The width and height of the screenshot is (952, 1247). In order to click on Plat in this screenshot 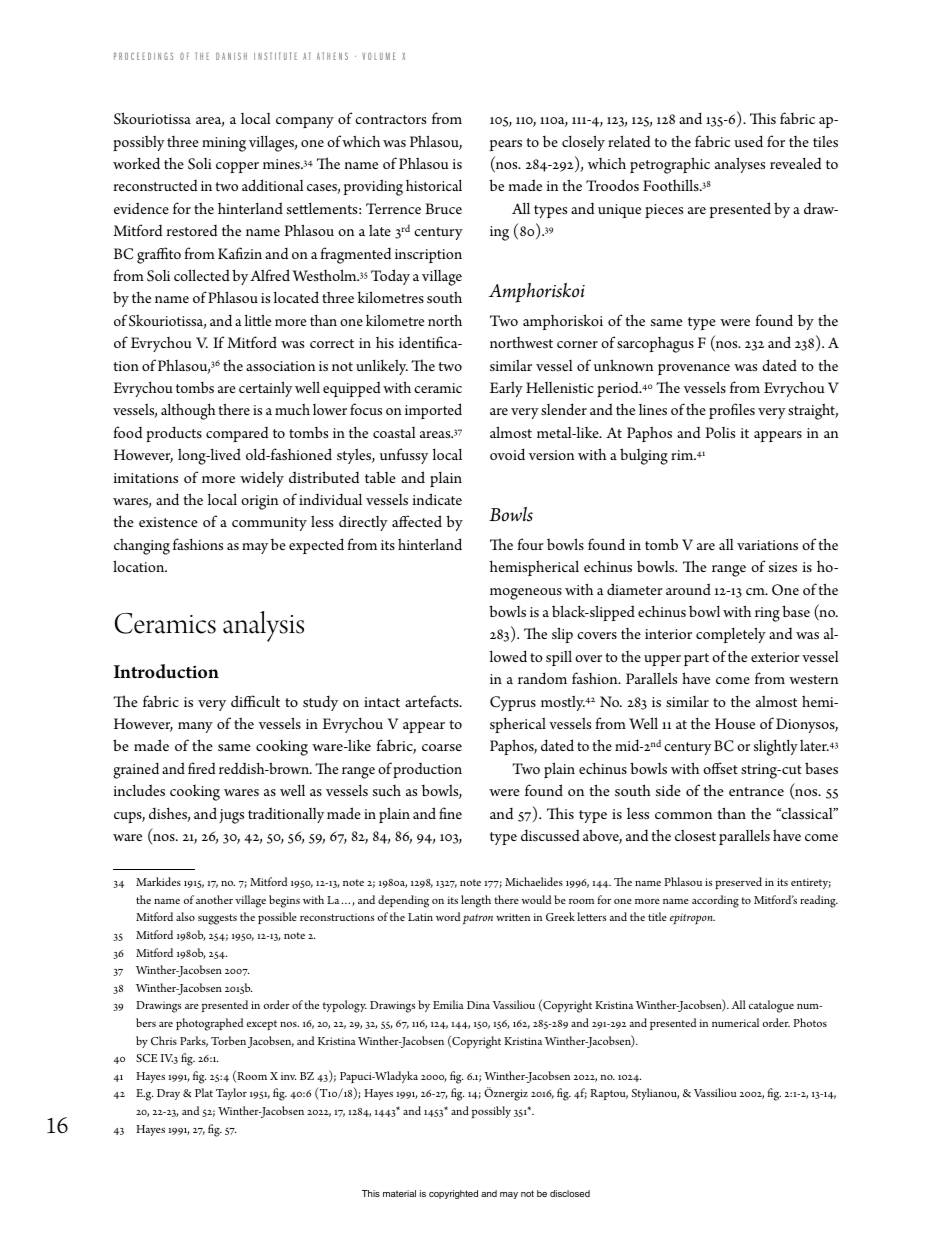, I will do `click(204, 1092)`.
